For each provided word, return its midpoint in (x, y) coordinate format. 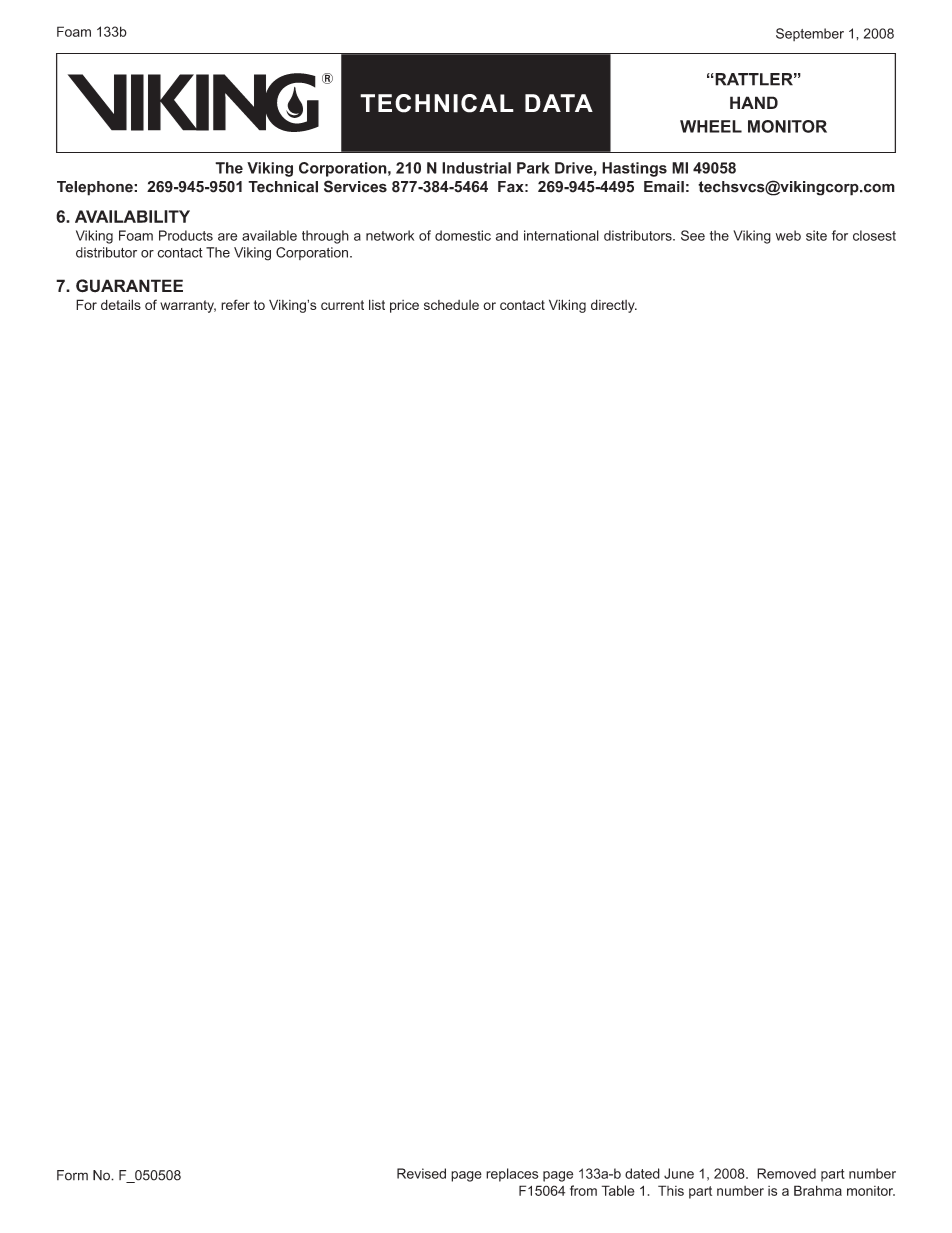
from (583, 1190)
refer (235, 304)
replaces (512, 1175)
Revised (421, 1173)
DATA (559, 103)
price (404, 306)
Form (72, 1175)
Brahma (818, 1190)
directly (614, 306)
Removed (786, 1173)
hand (754, 102)
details (121, 304)
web (788, 235)
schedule (451, 305)
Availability (132, 216)
